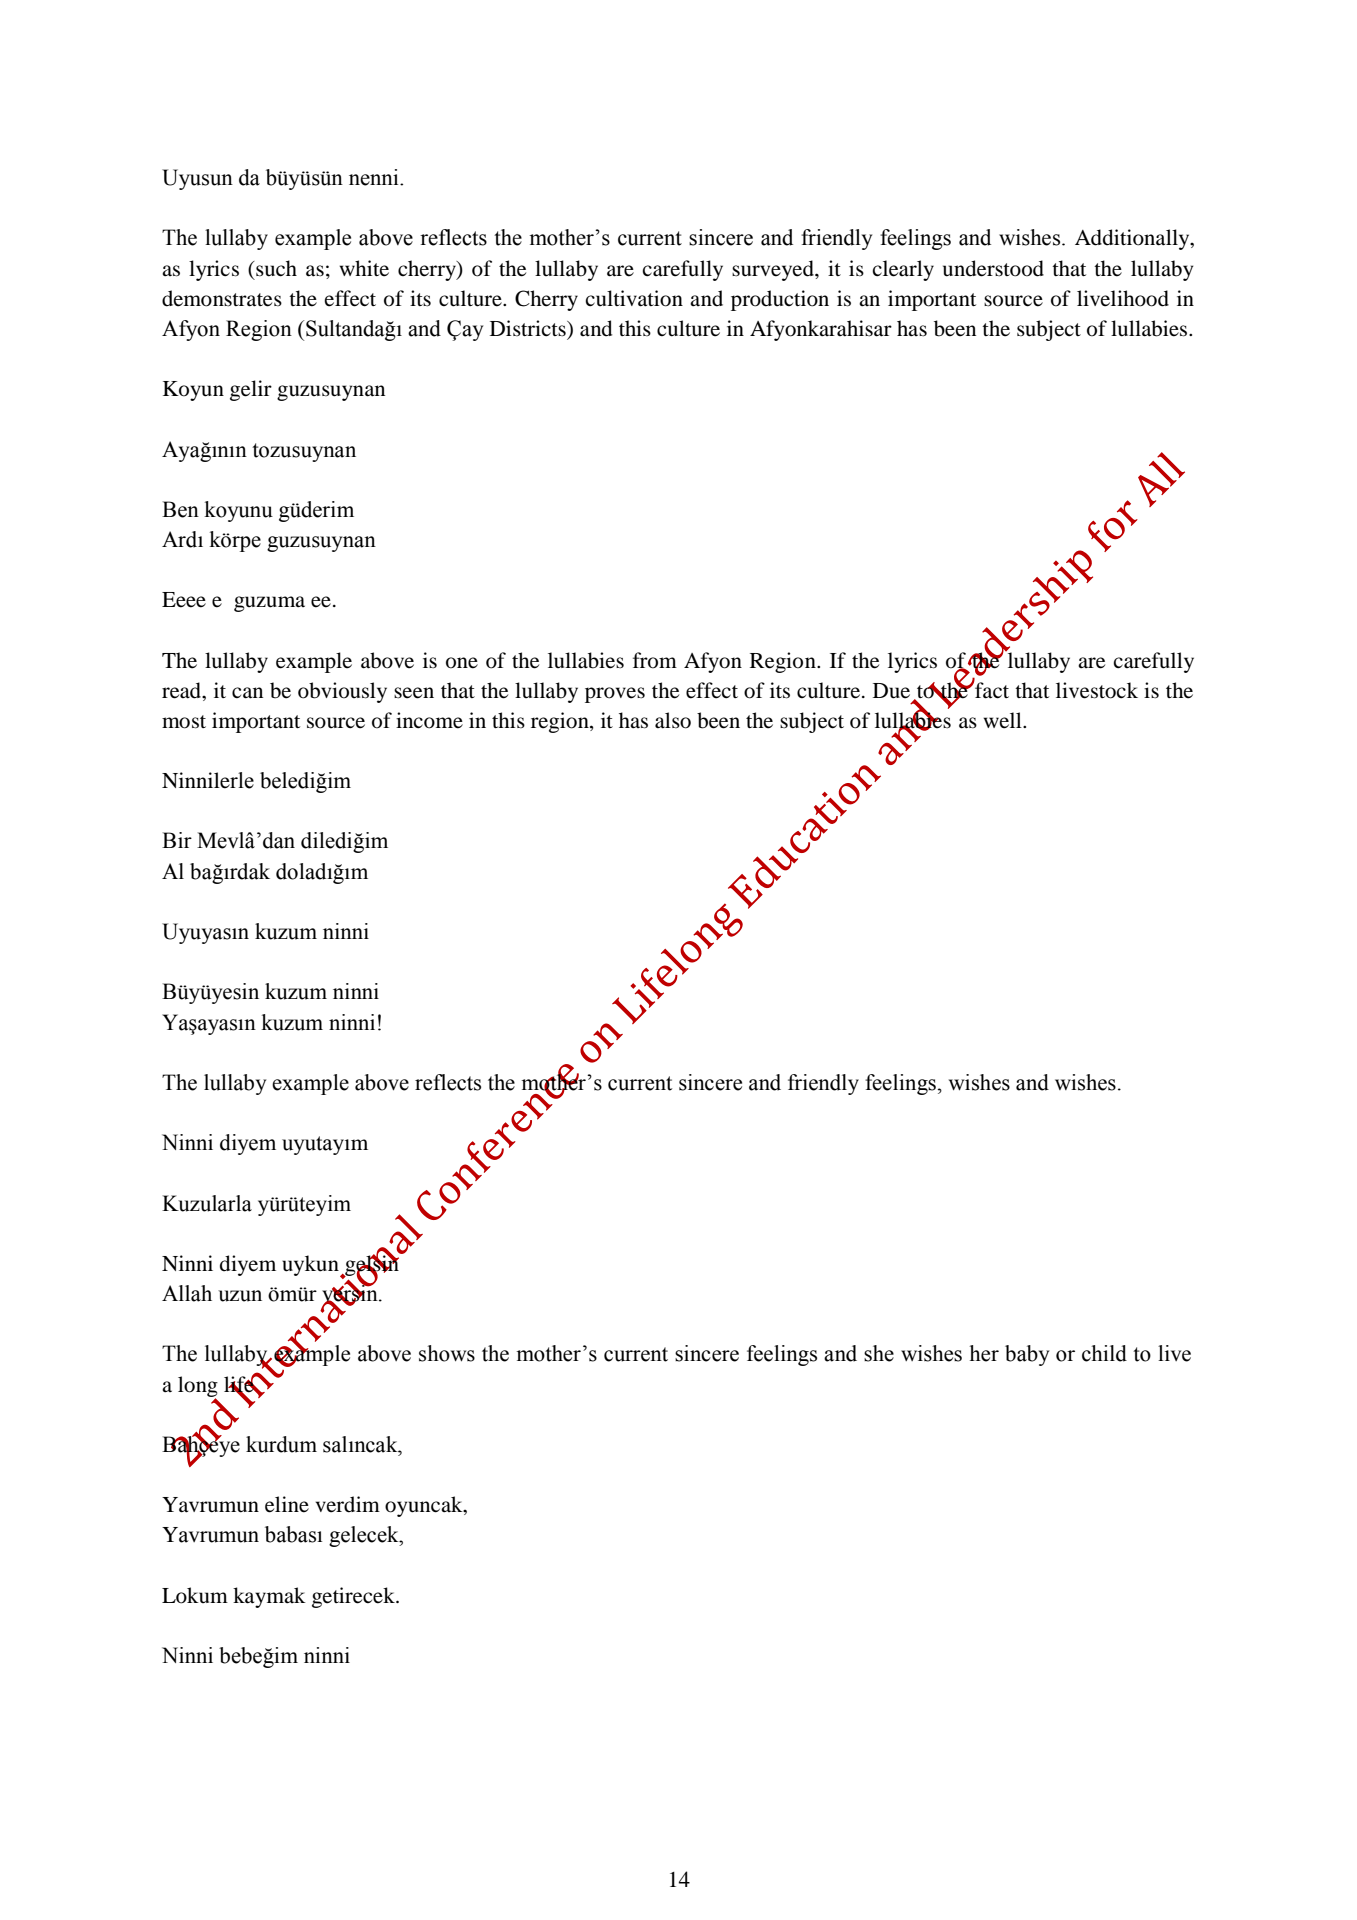  I want to click on long, so click(198, 1387).
